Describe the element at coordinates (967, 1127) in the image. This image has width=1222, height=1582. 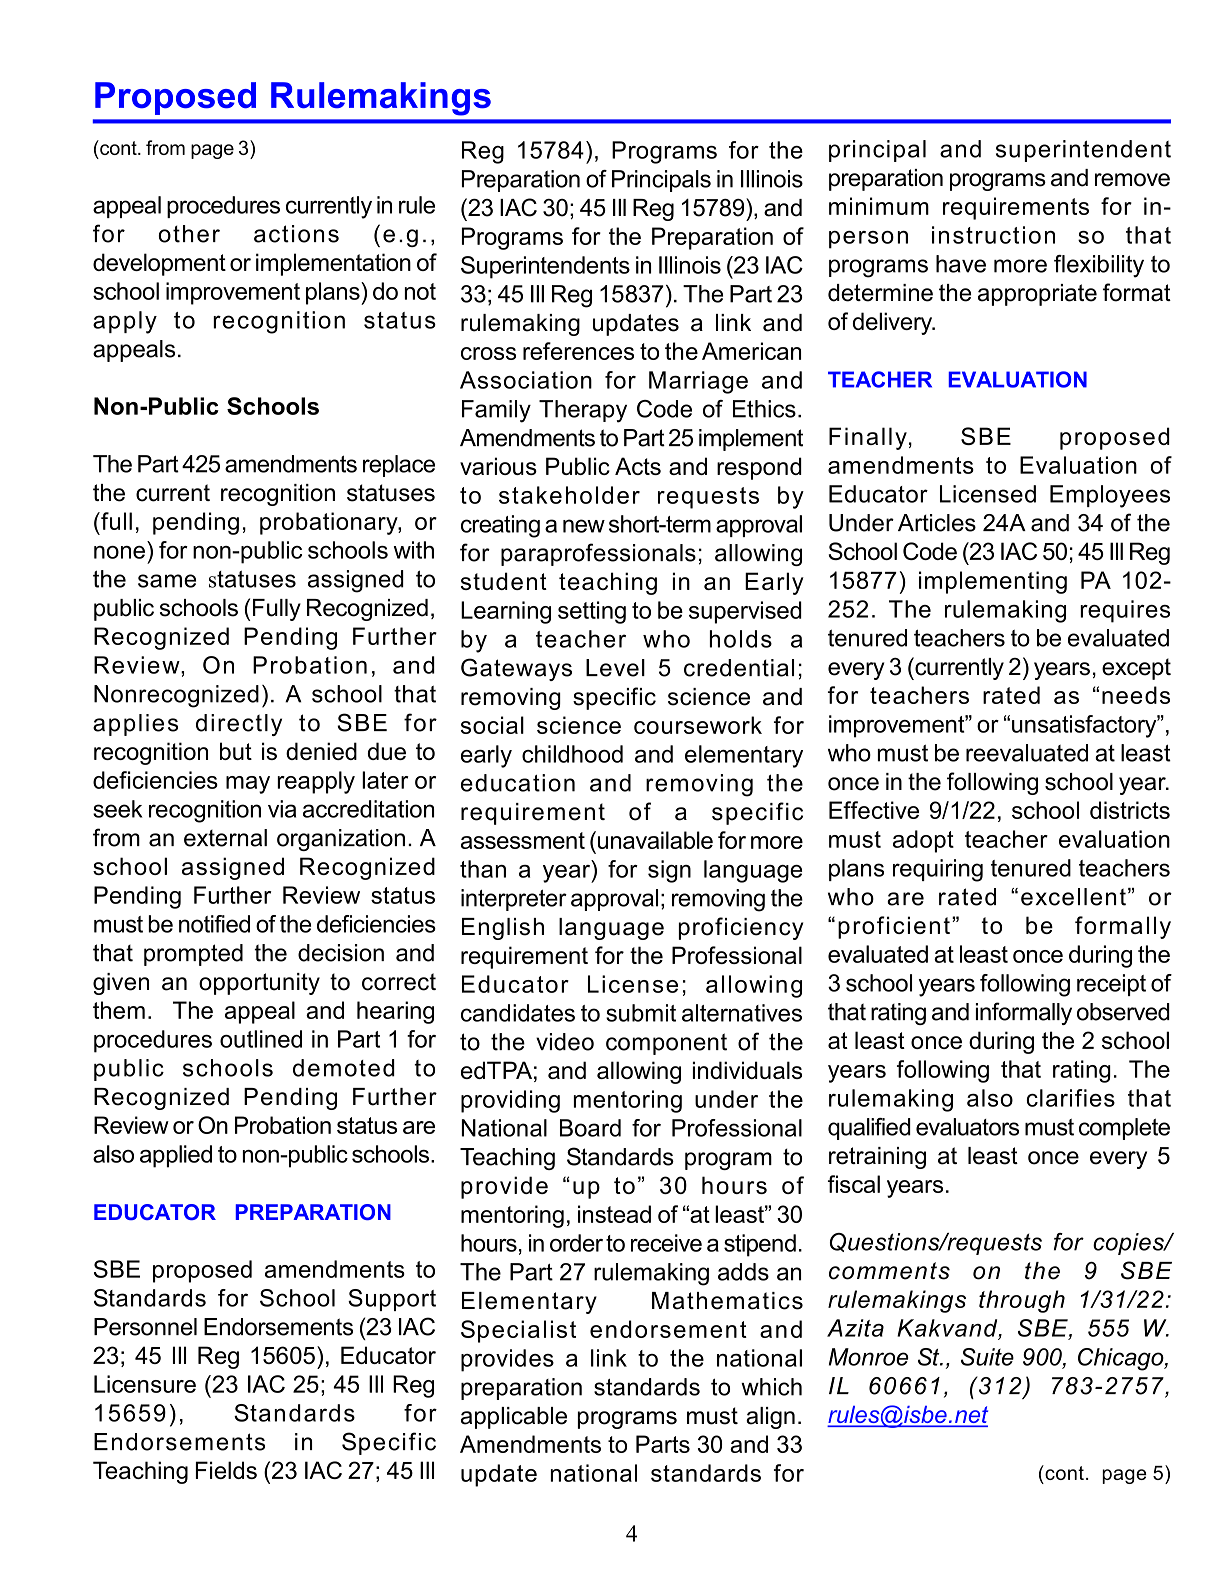
I see `evaluators` at that location.
